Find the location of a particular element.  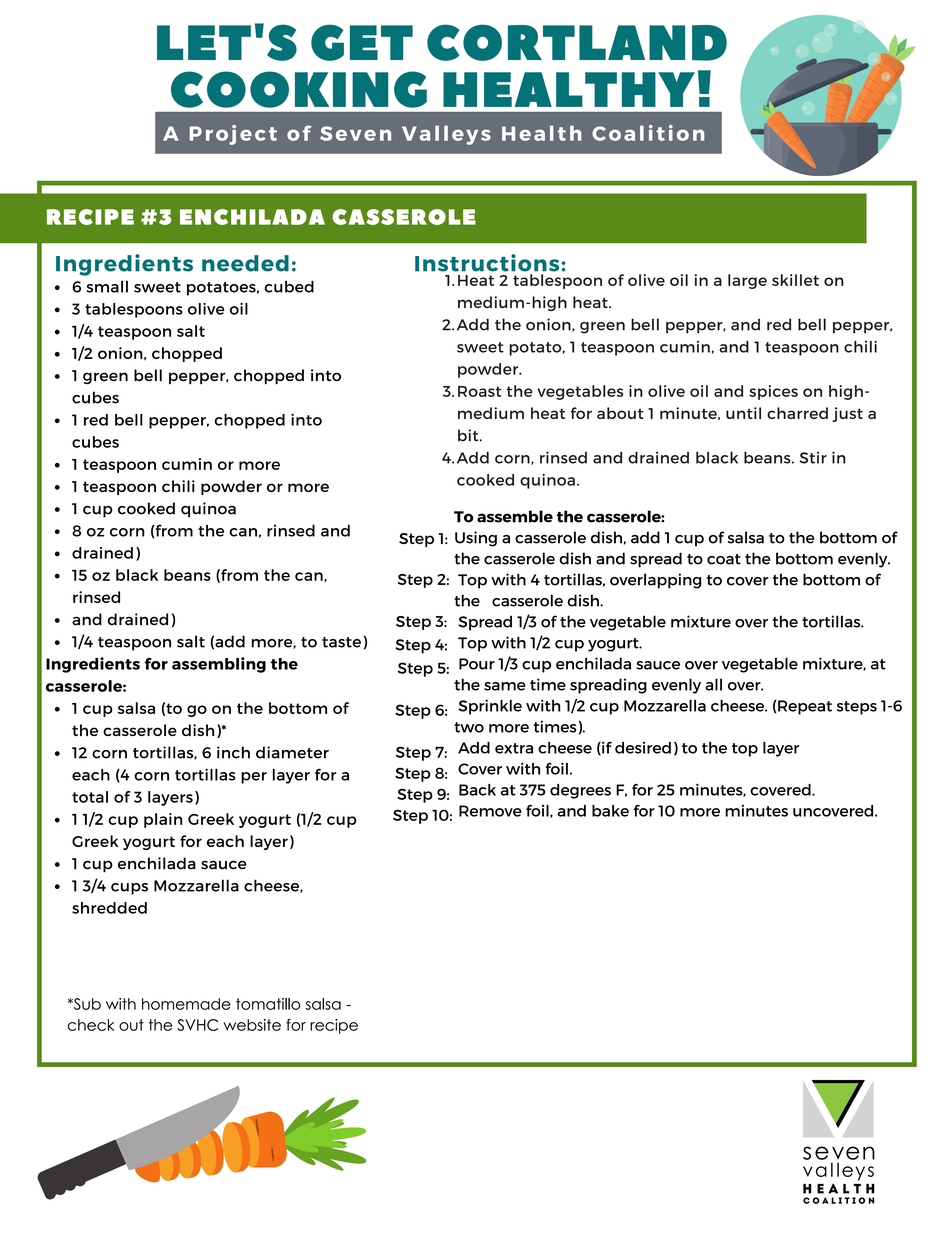

website is located at coordinates (252, 1025).
